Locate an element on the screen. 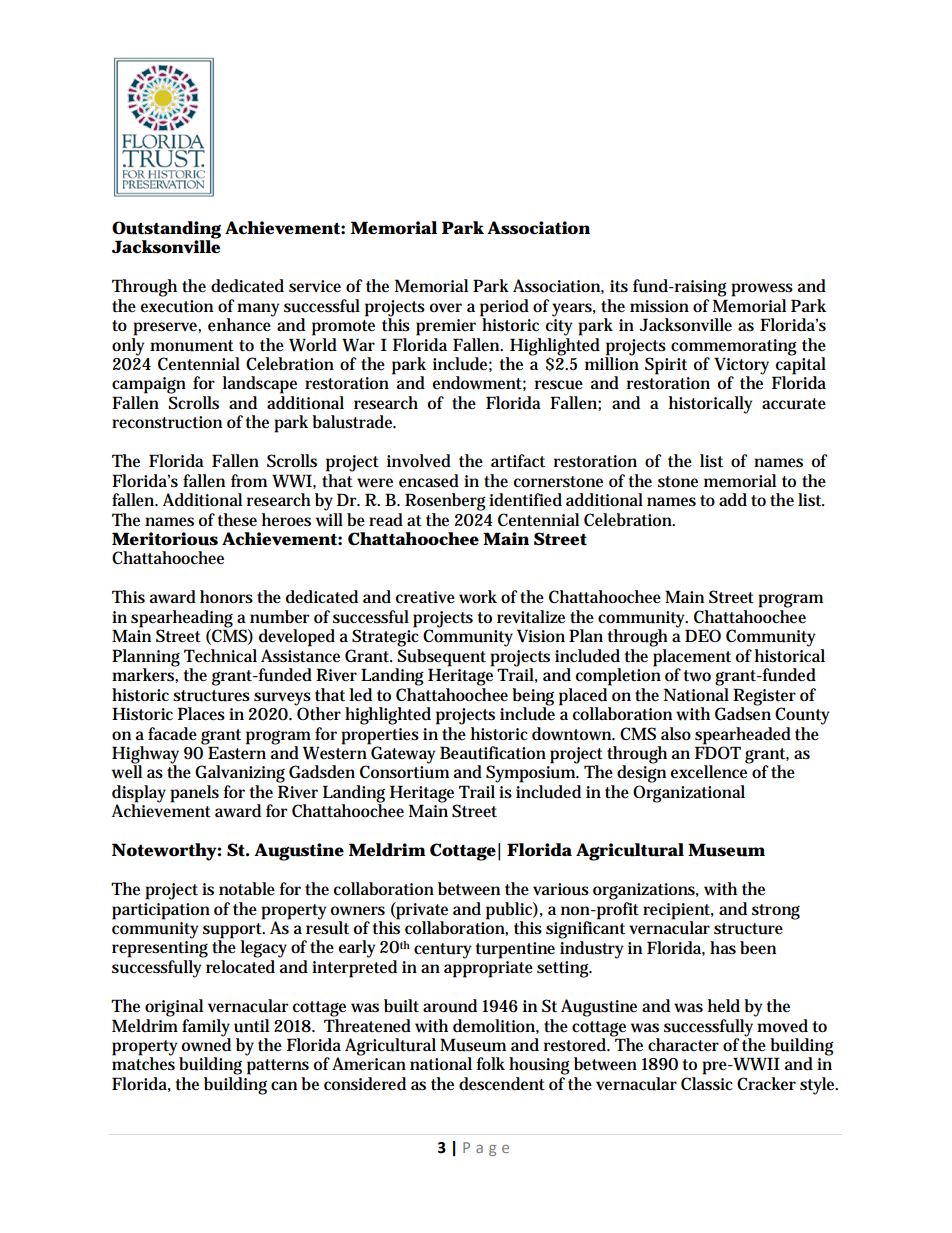  Subsequent is located at coordinates (441, 658).
